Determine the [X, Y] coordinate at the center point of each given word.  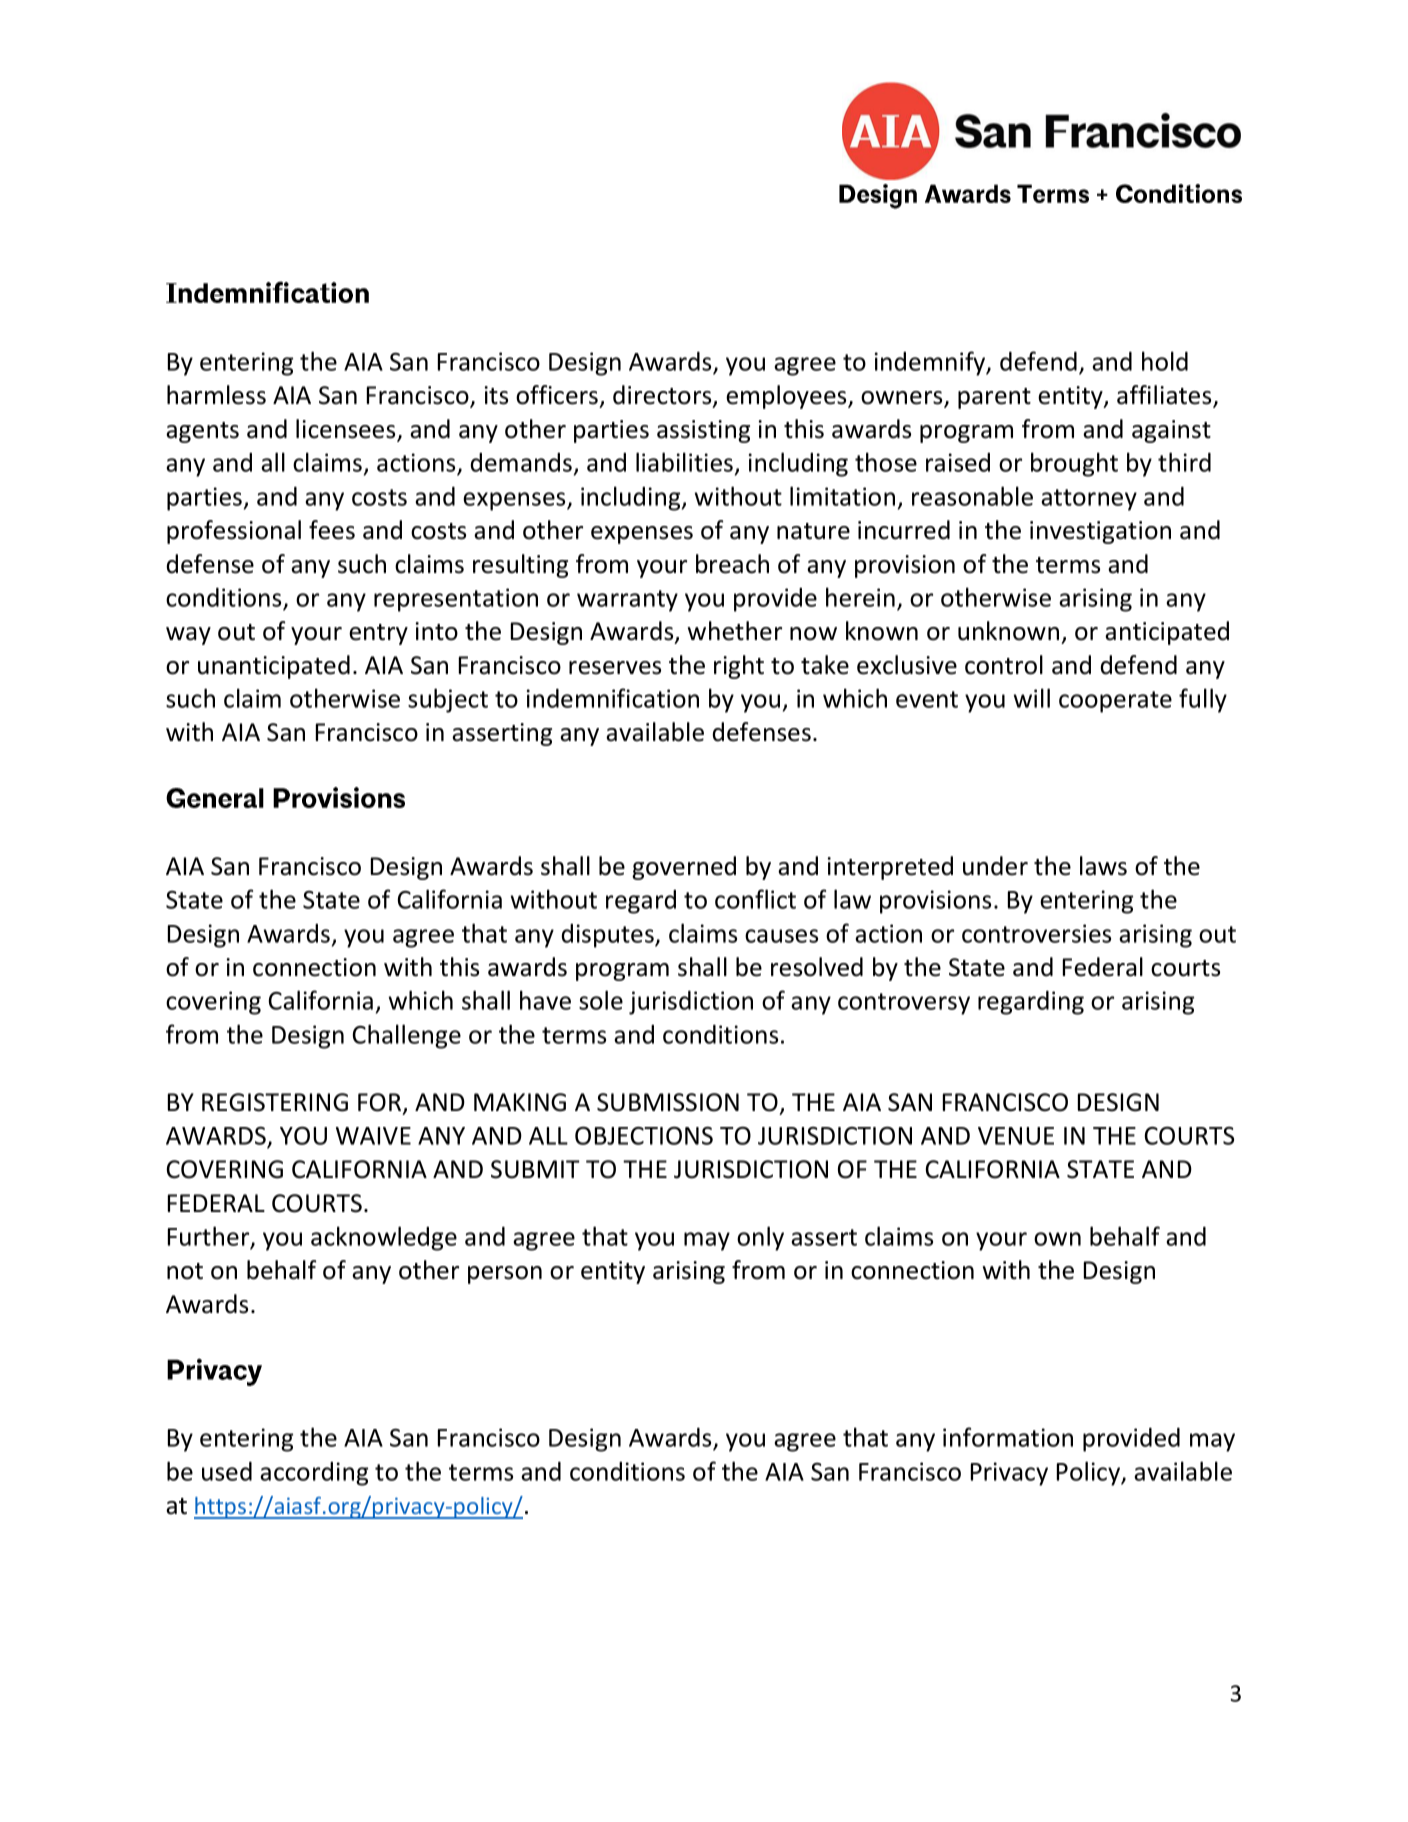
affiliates [1165, 396]
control [1004, 665]
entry [378, 634]
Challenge [407, 1036]
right [739, 667]
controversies [1036, 933]
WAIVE [373, 1136]
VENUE [1016, 1136]
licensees [347, 430]
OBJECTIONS [644, 1135]
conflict [755, 899]
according [314, 1474]
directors [663, 396]
